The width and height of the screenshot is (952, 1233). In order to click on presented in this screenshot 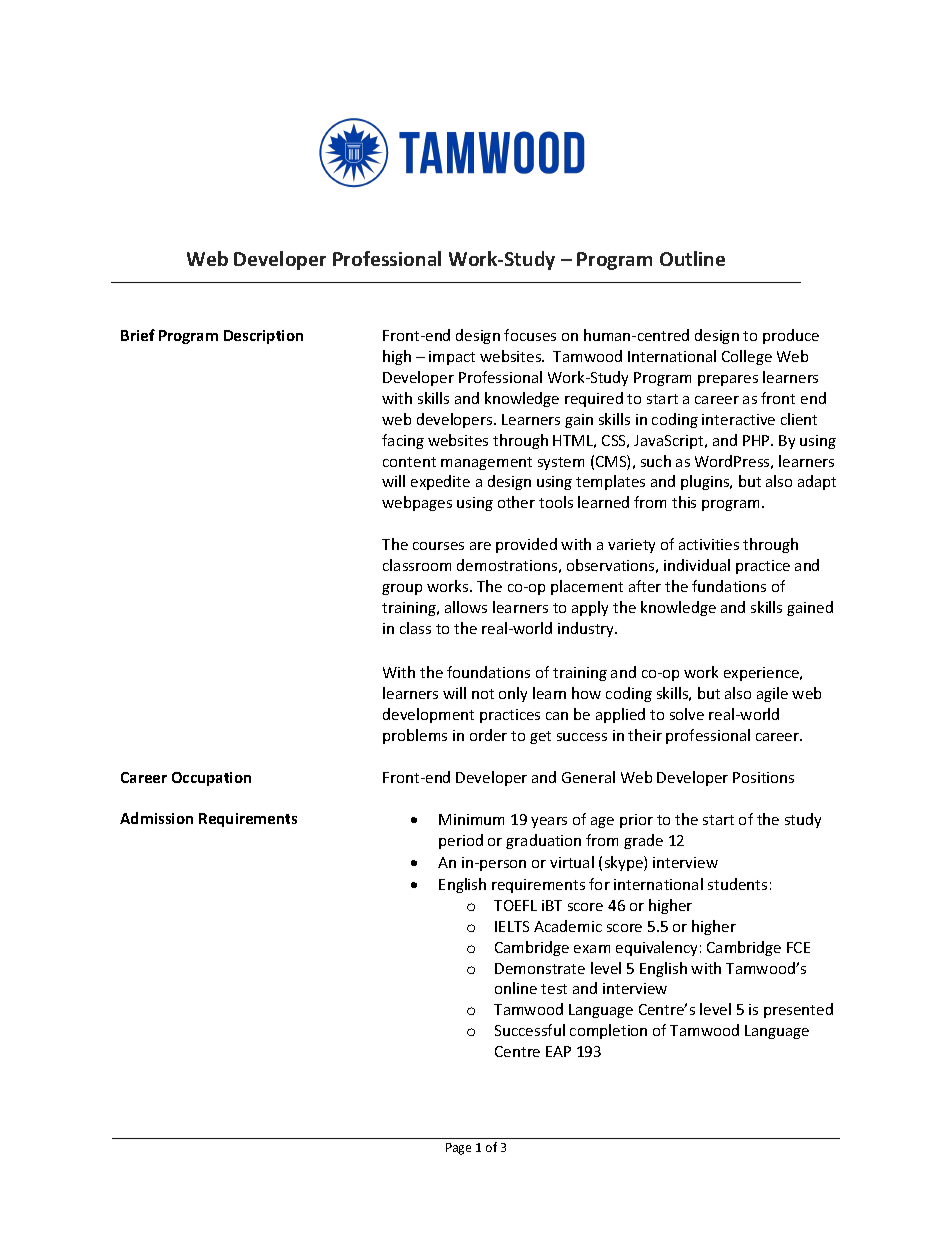, I will do `click(798, 1010)`.
